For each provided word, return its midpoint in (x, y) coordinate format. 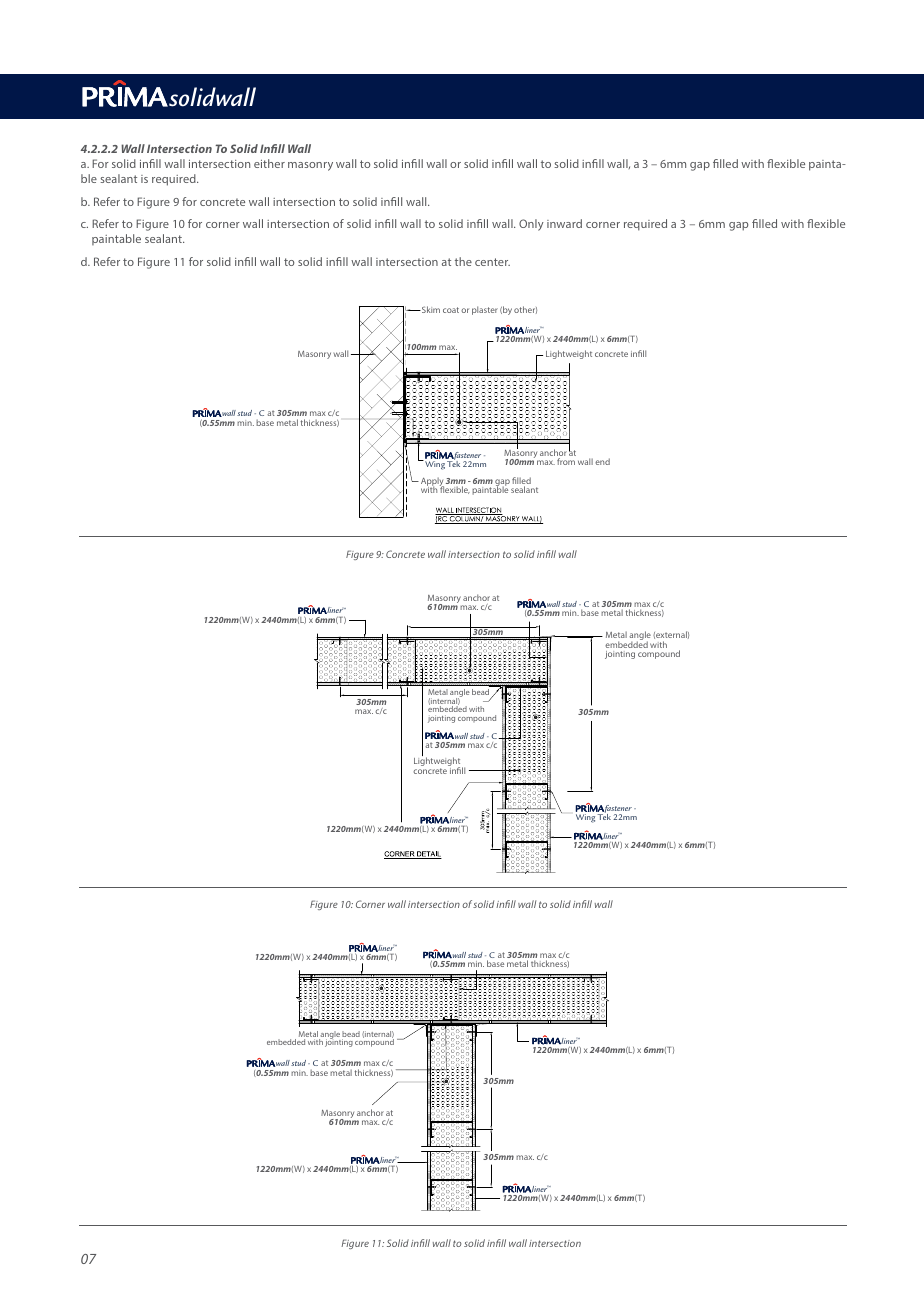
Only (531, 225)
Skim (430, 309)
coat (451, 310)
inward (564, 223)
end (602, 461)
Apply (432, 483)
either (269, 163)
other (525, 310)
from (566, 461)
